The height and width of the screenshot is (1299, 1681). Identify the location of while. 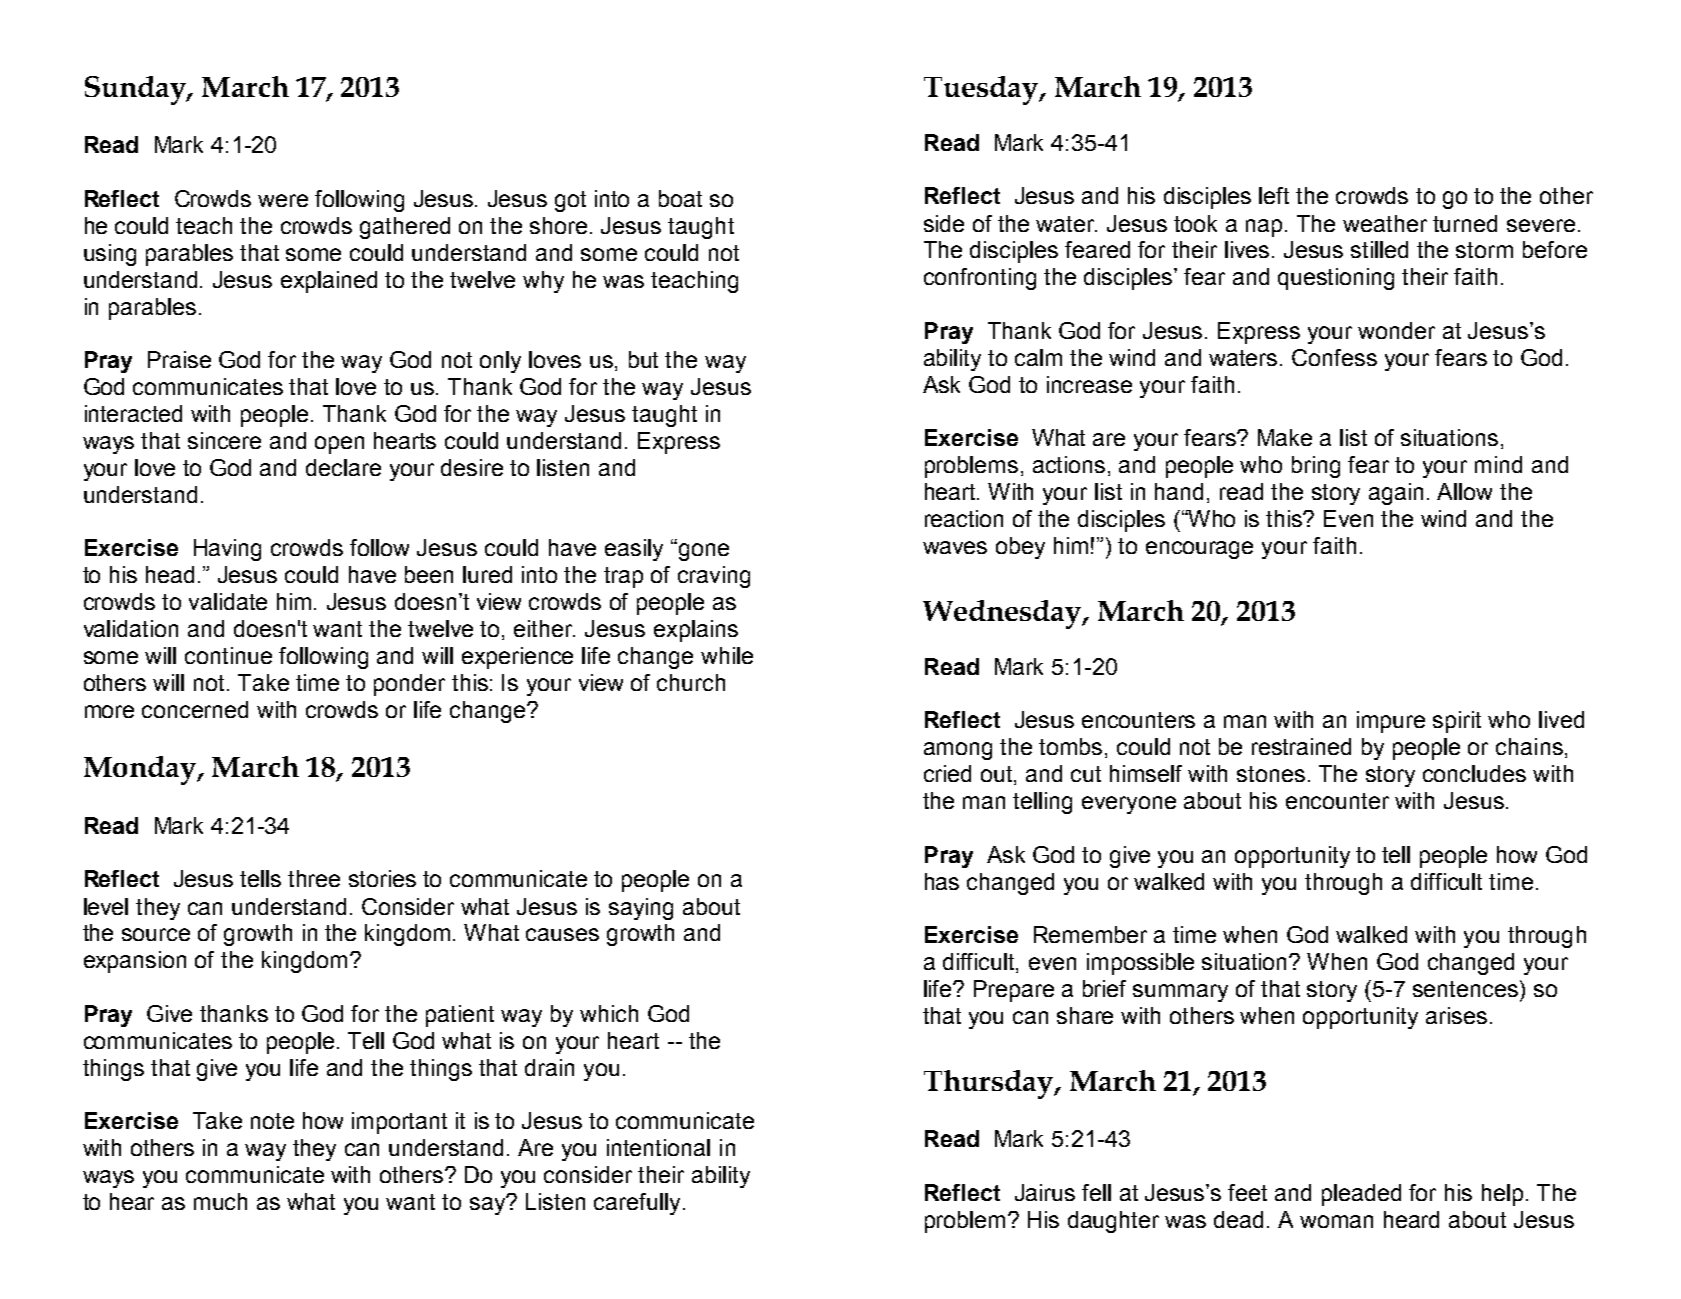
(727, 655).
